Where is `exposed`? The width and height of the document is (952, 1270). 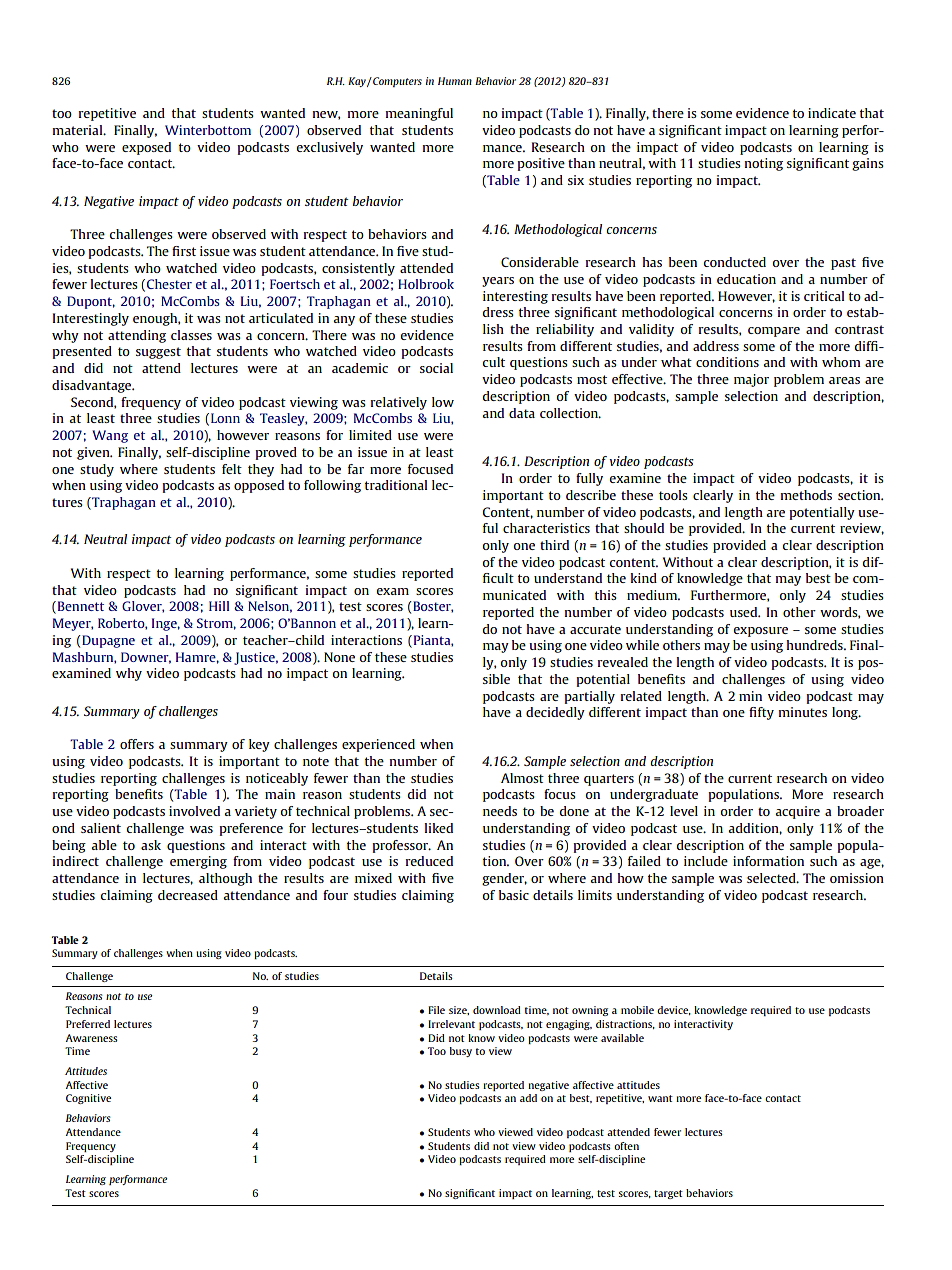 exposed is located at coordinates (146, 148).
